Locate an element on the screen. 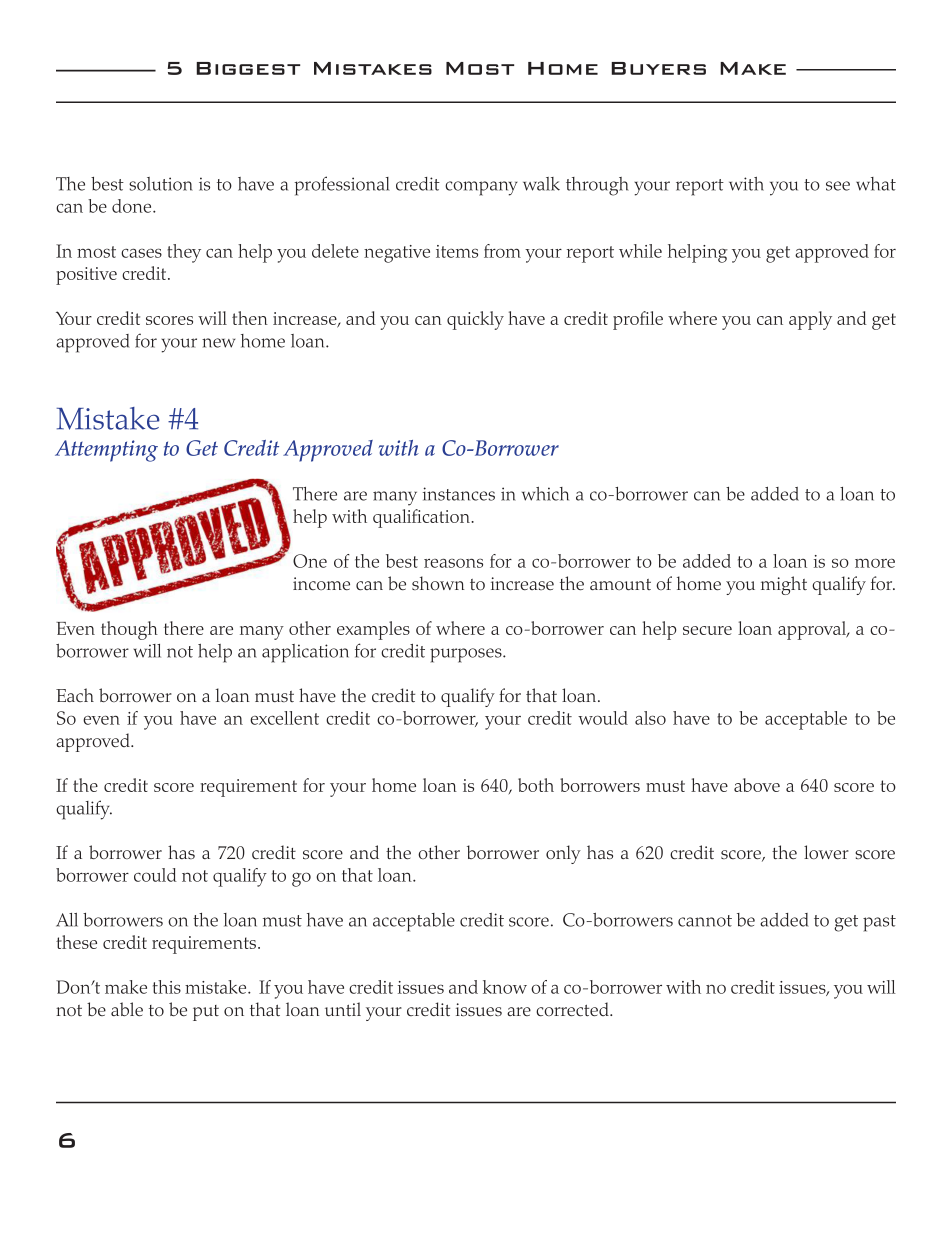  reasons is located at coordinates (453, 563).
